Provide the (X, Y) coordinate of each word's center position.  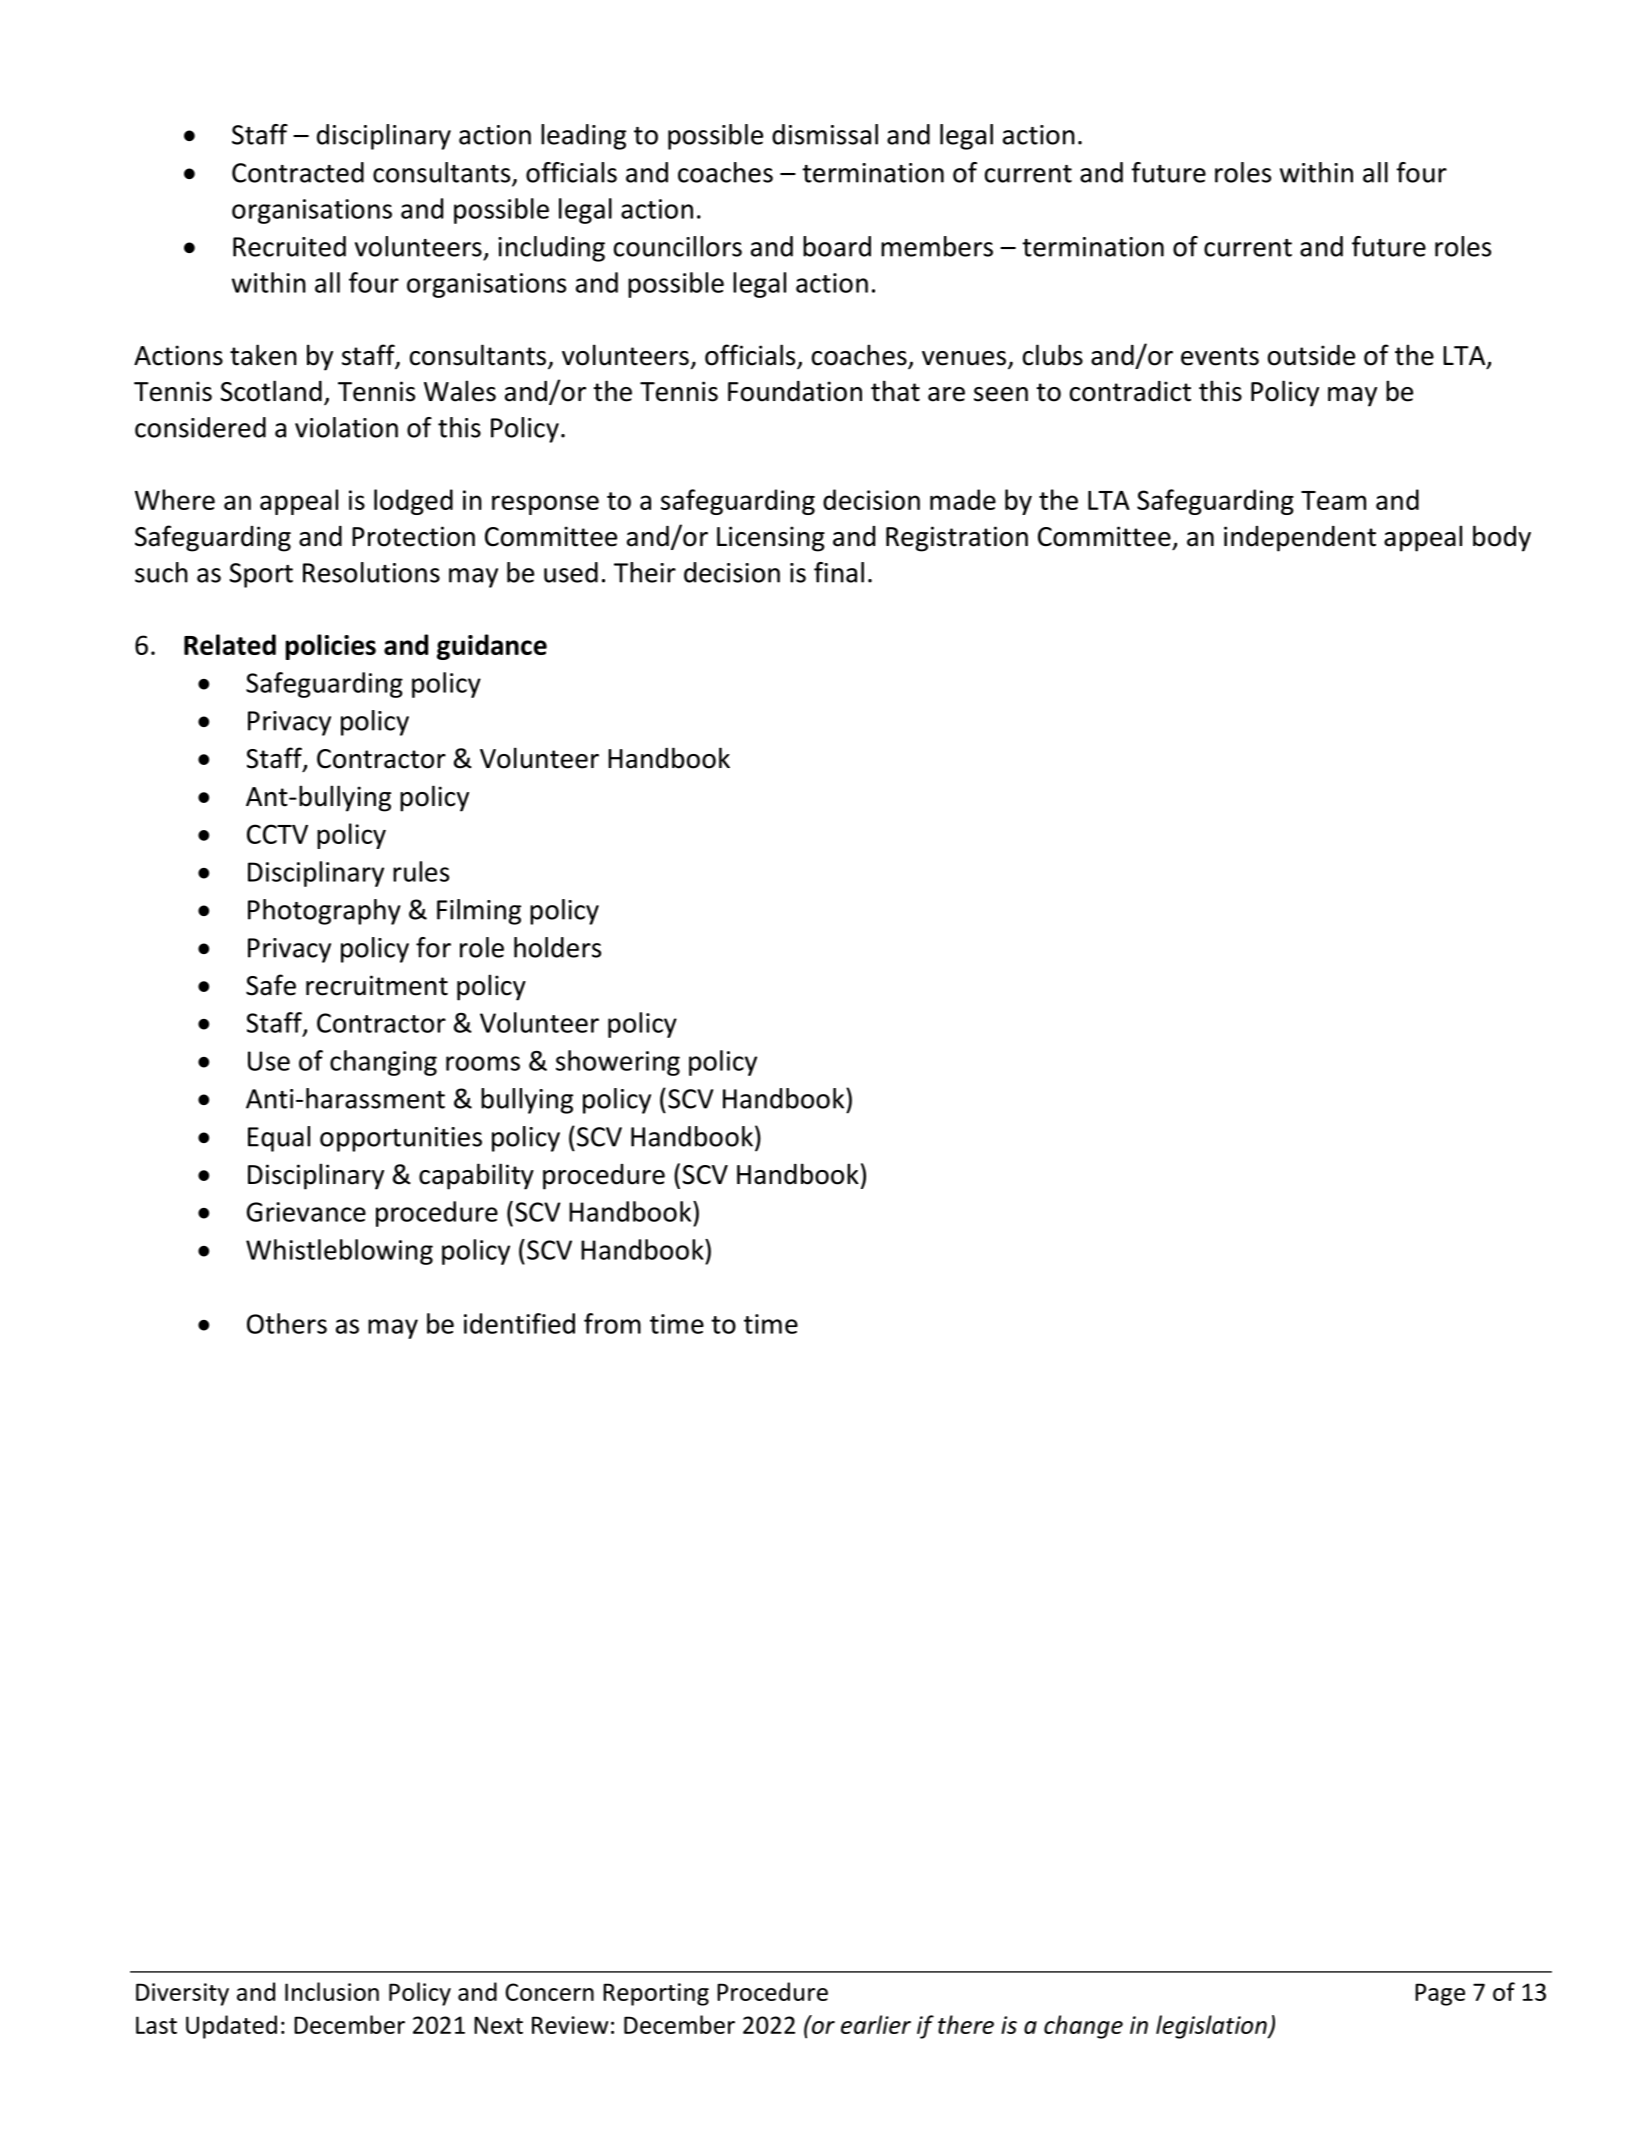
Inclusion (332, 1991)
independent (1300, 539)
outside (1311, 355)
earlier (876, 2024)
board (837, 246)
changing (383, 1063)
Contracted (298, 172)
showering (618, 1063)
